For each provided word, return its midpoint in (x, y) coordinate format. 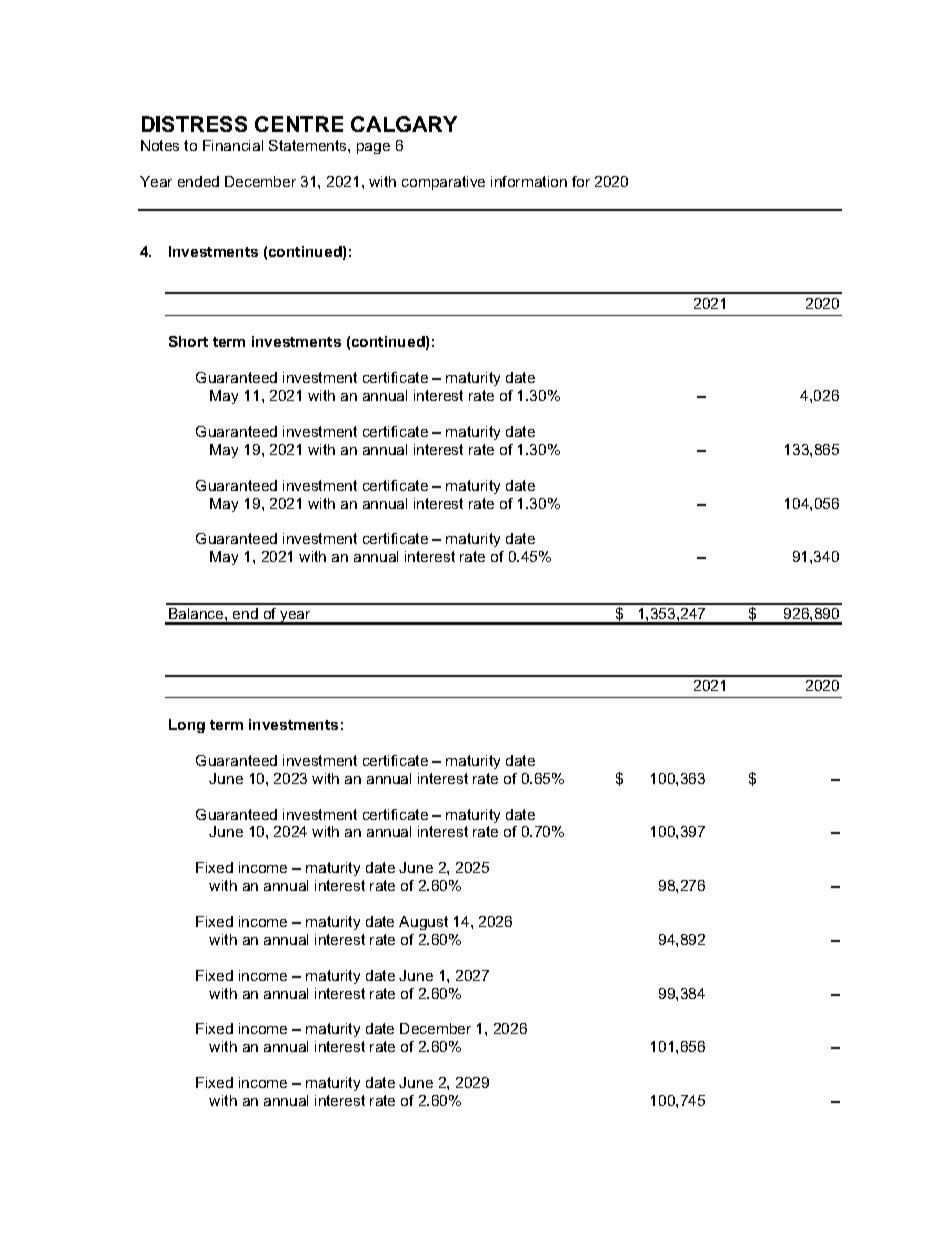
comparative (443, 183)
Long (187, 726)
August (423, 923)
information (529, 181)
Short (188, 341)
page (373, 148)
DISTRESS (194, 124)
